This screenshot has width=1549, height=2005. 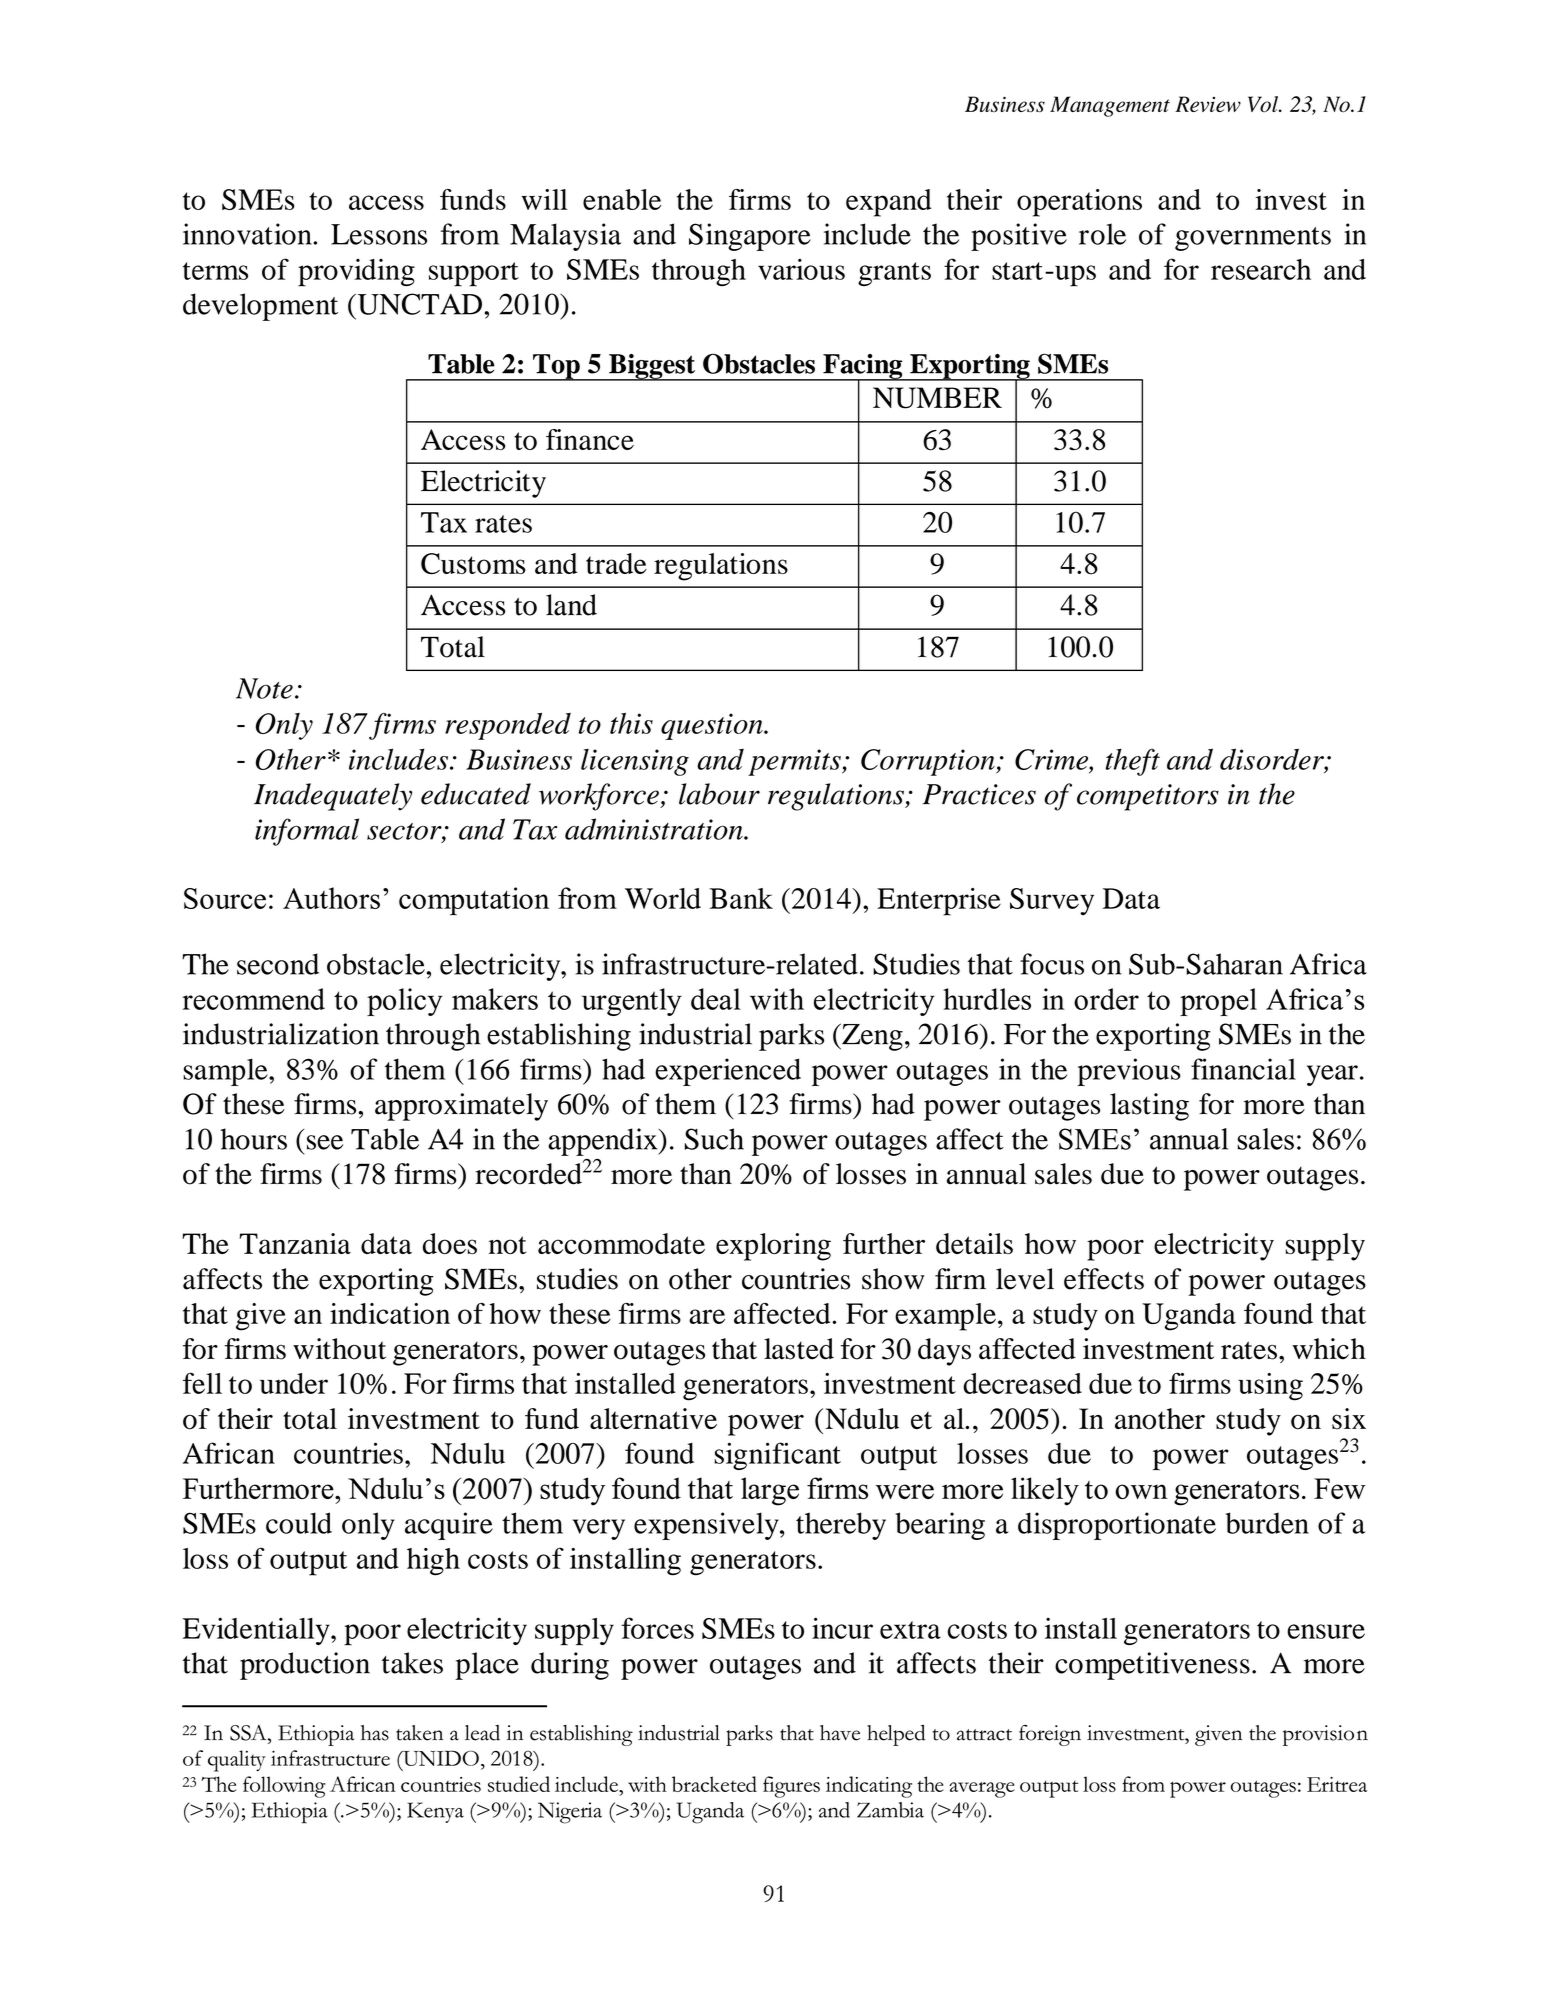 I want to click on lasting, so click(x=1149, y=1107).
